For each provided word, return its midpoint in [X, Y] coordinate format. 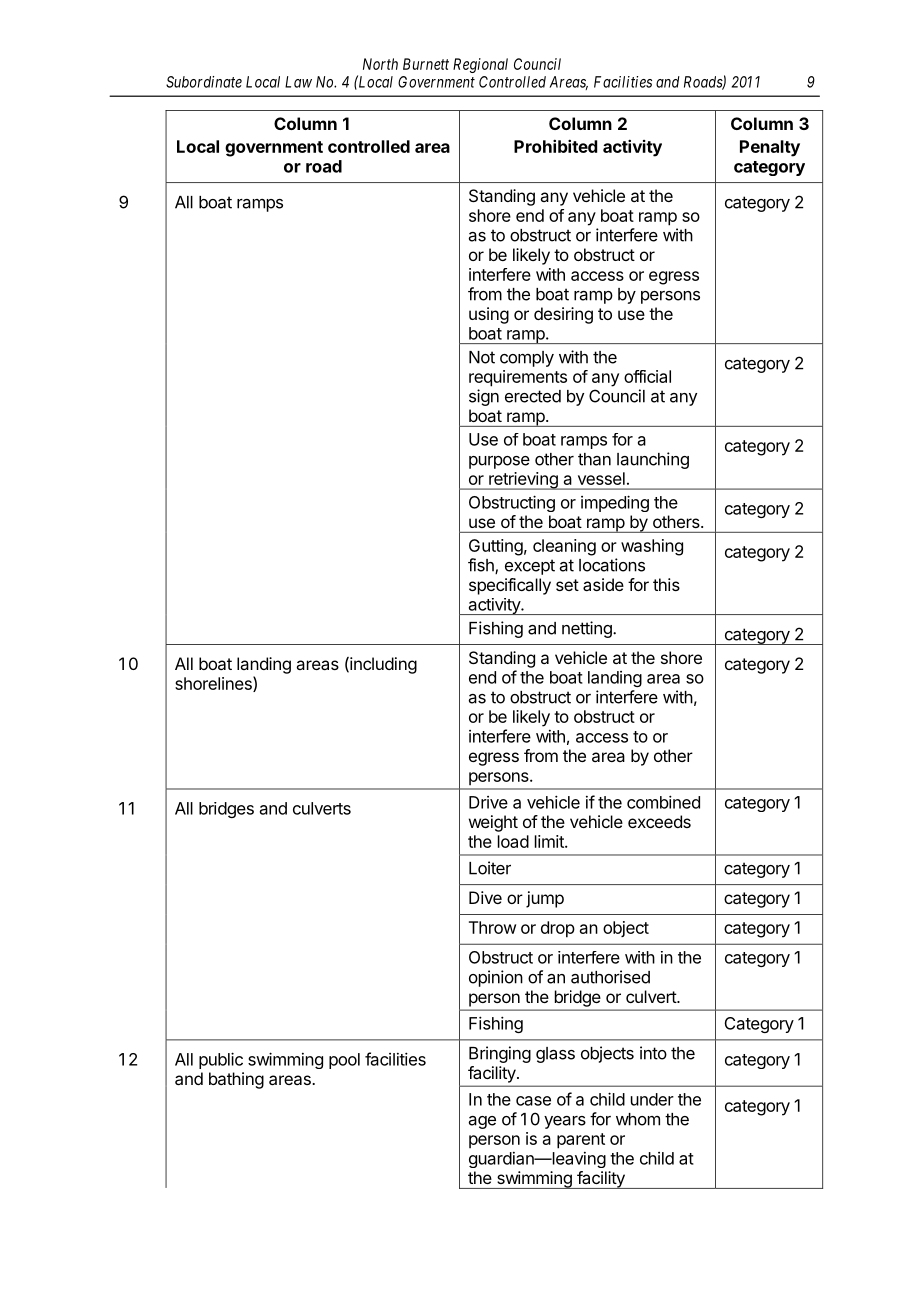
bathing [236, 1080]
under [652, 1099]
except [530, 567]
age [482, 1122]
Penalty [770, 148]
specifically [510, 586]
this [666, 584]
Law [298, 82]
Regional [480, 65]
